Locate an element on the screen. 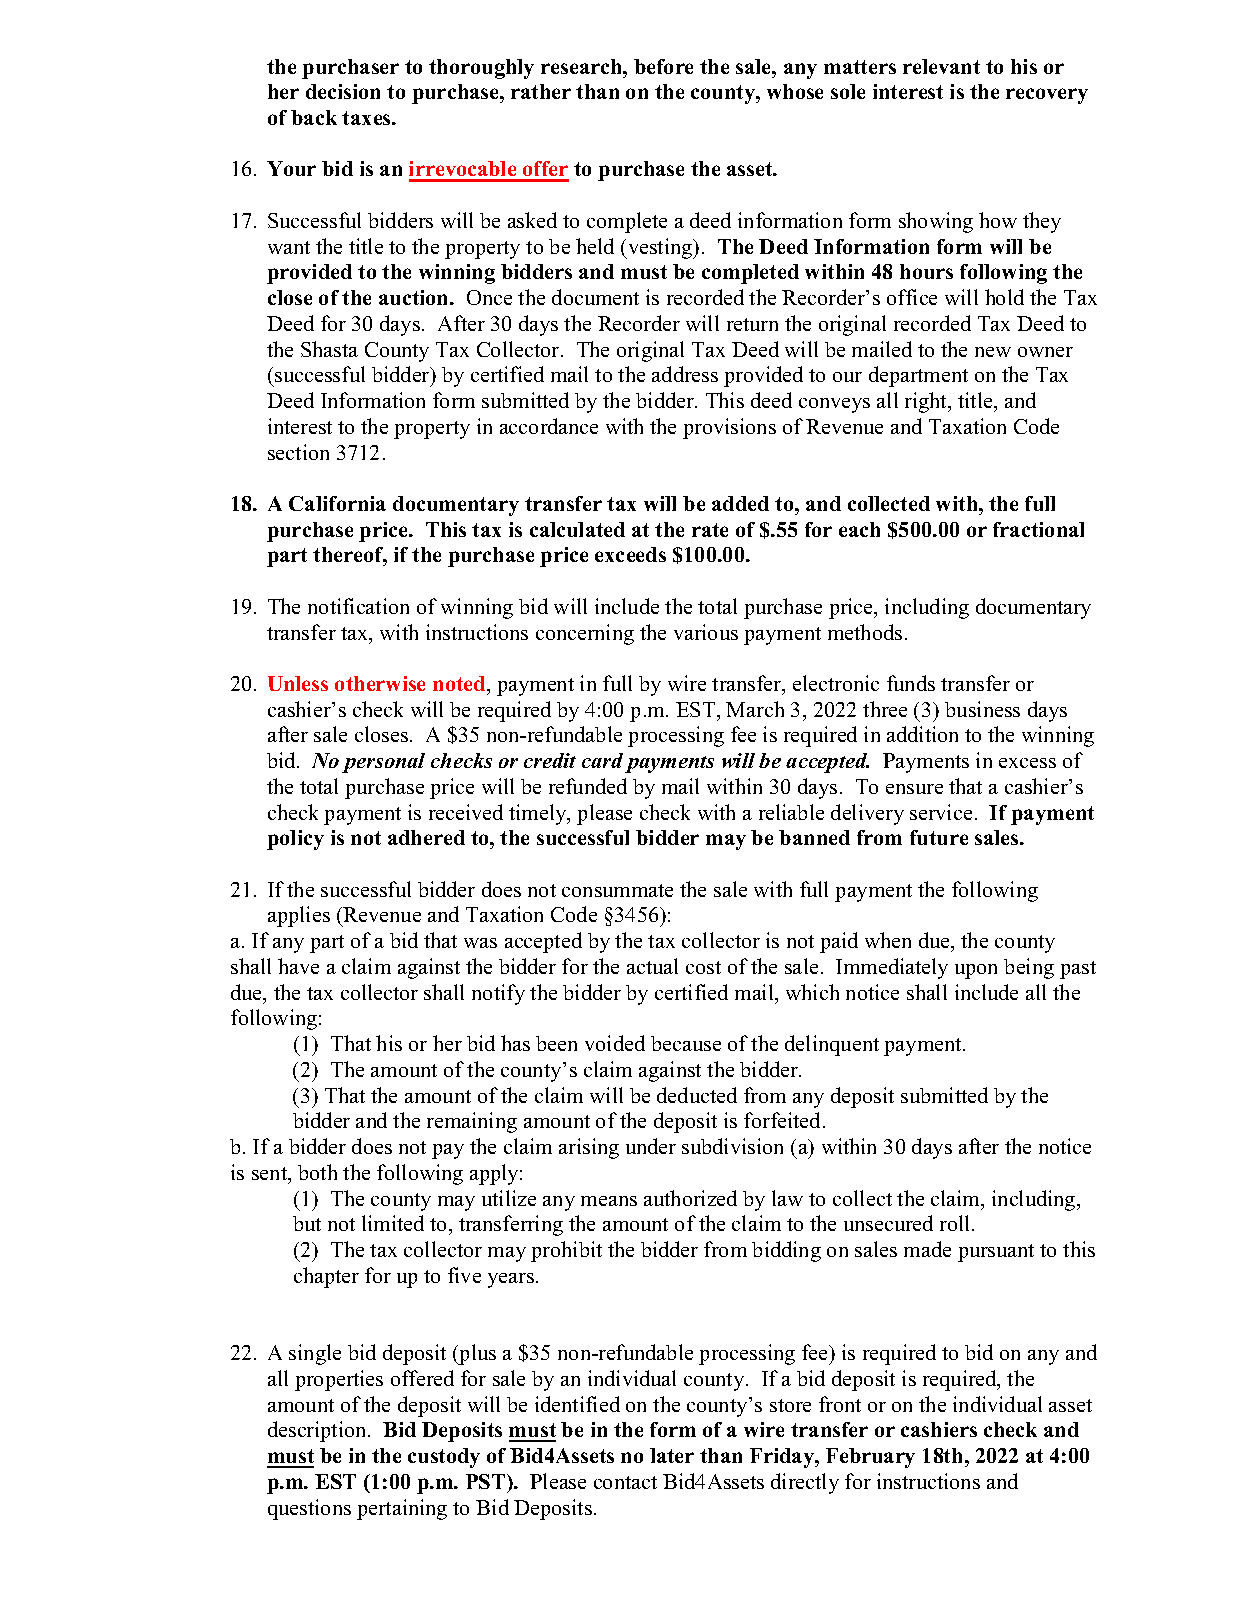 This screenshot has width=1245, height=1611. before is located at coordinates (663, 66).
